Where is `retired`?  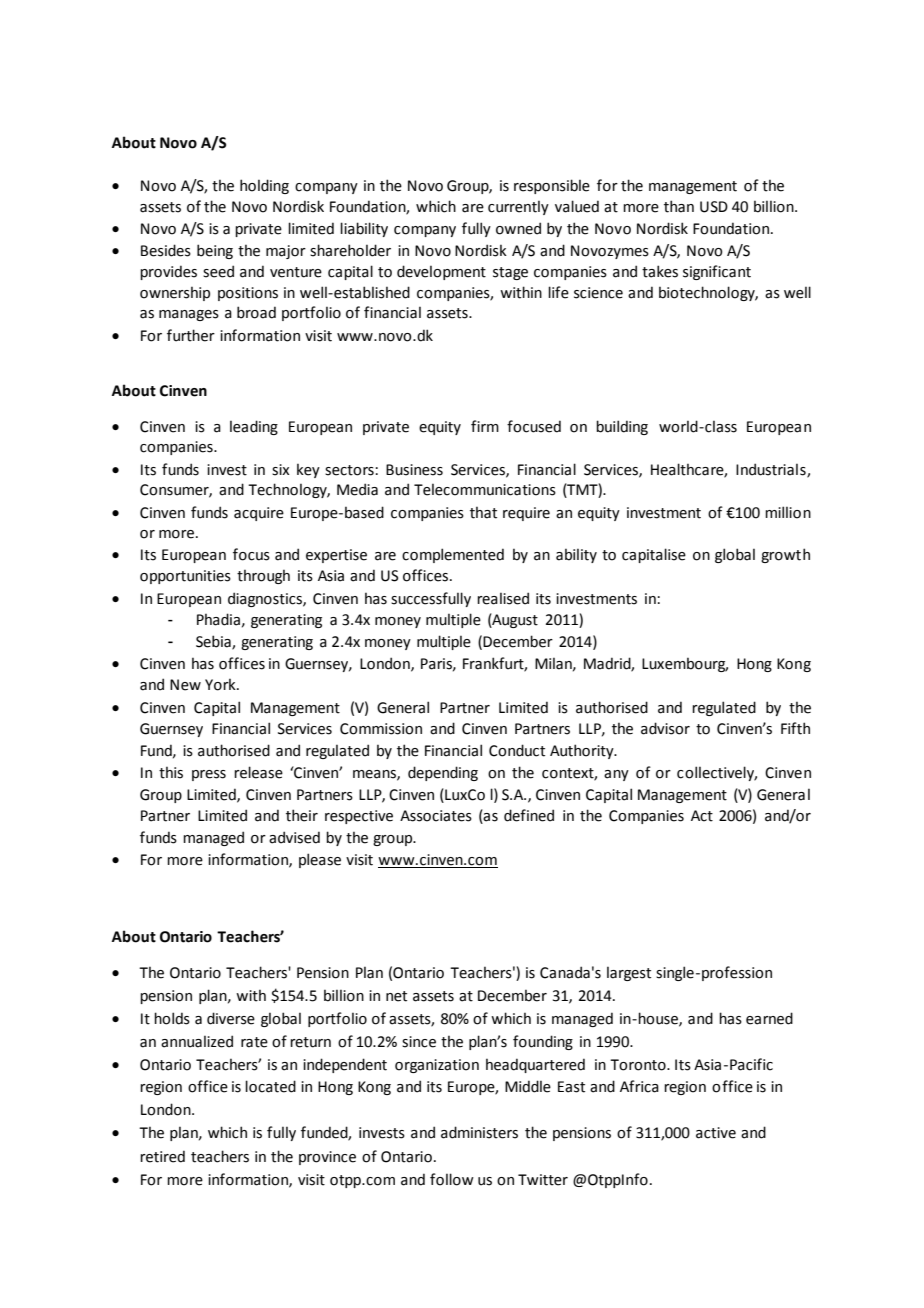 retired is located at coordinates (162, 1156).
